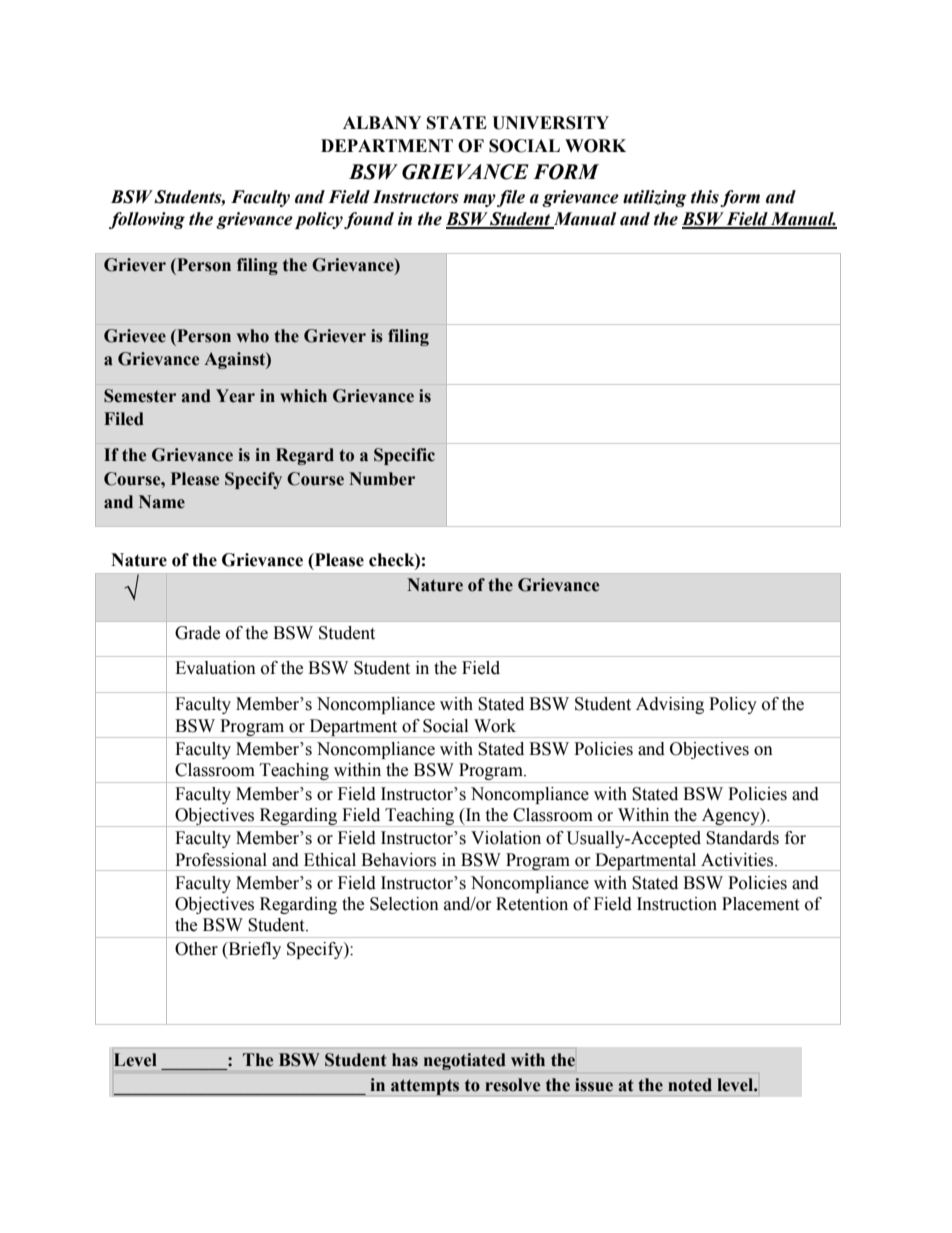 The image size is (952, 1233). Describe the element at coordinates (197, 633) in the screenshot. I see `Grade` at that location.
